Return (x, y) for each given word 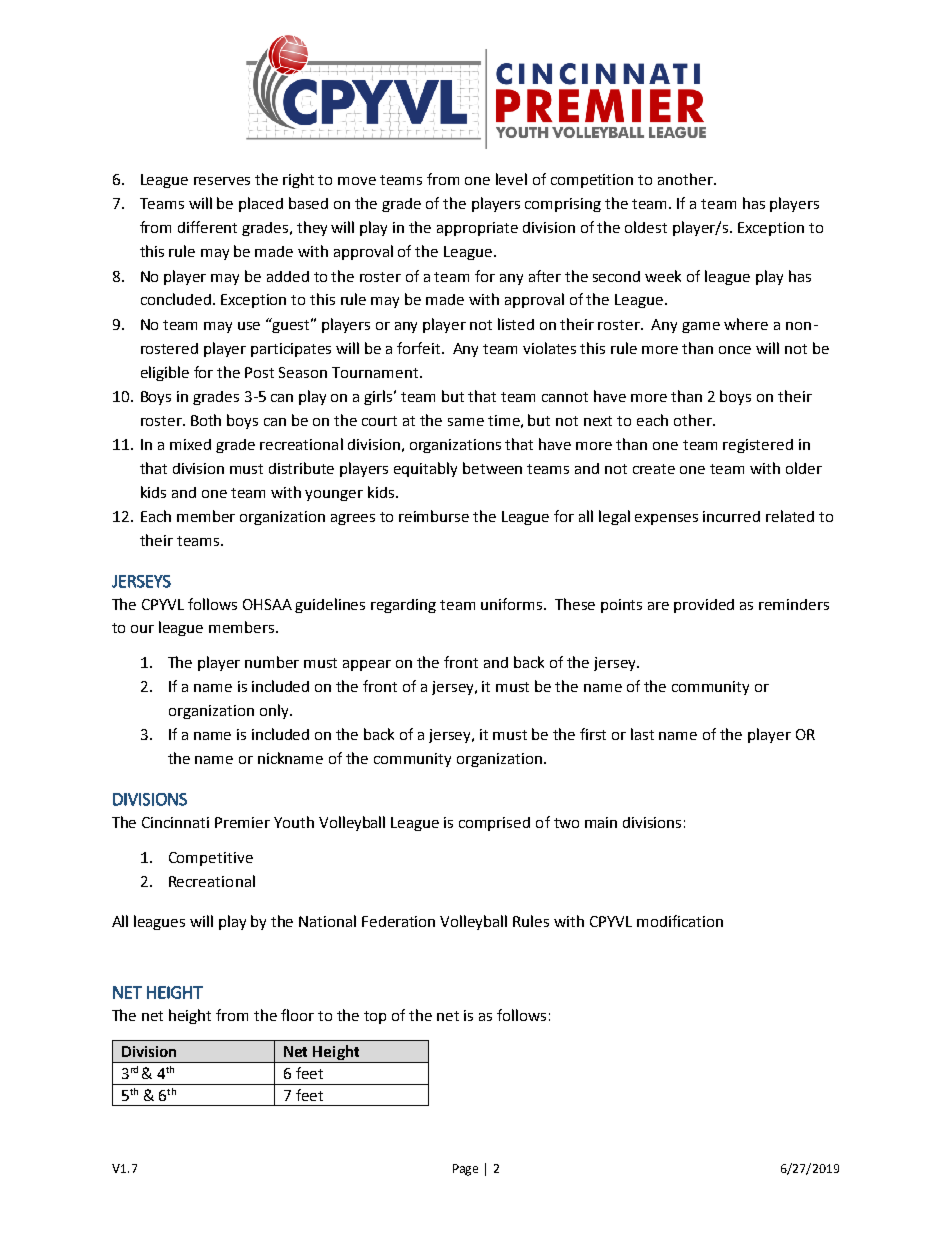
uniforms (513, 604)
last (642, 734)
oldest (646, 227)
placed (261, 204)
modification (680, 921)
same (466, 422)
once (735, 350)
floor (297, 1015)
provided (704, 606)
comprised (494, 824)
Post (259, 372)
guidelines (330, 605)
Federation (398, 921)
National (327, 921)
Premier (242, 822)
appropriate (477, 229)
